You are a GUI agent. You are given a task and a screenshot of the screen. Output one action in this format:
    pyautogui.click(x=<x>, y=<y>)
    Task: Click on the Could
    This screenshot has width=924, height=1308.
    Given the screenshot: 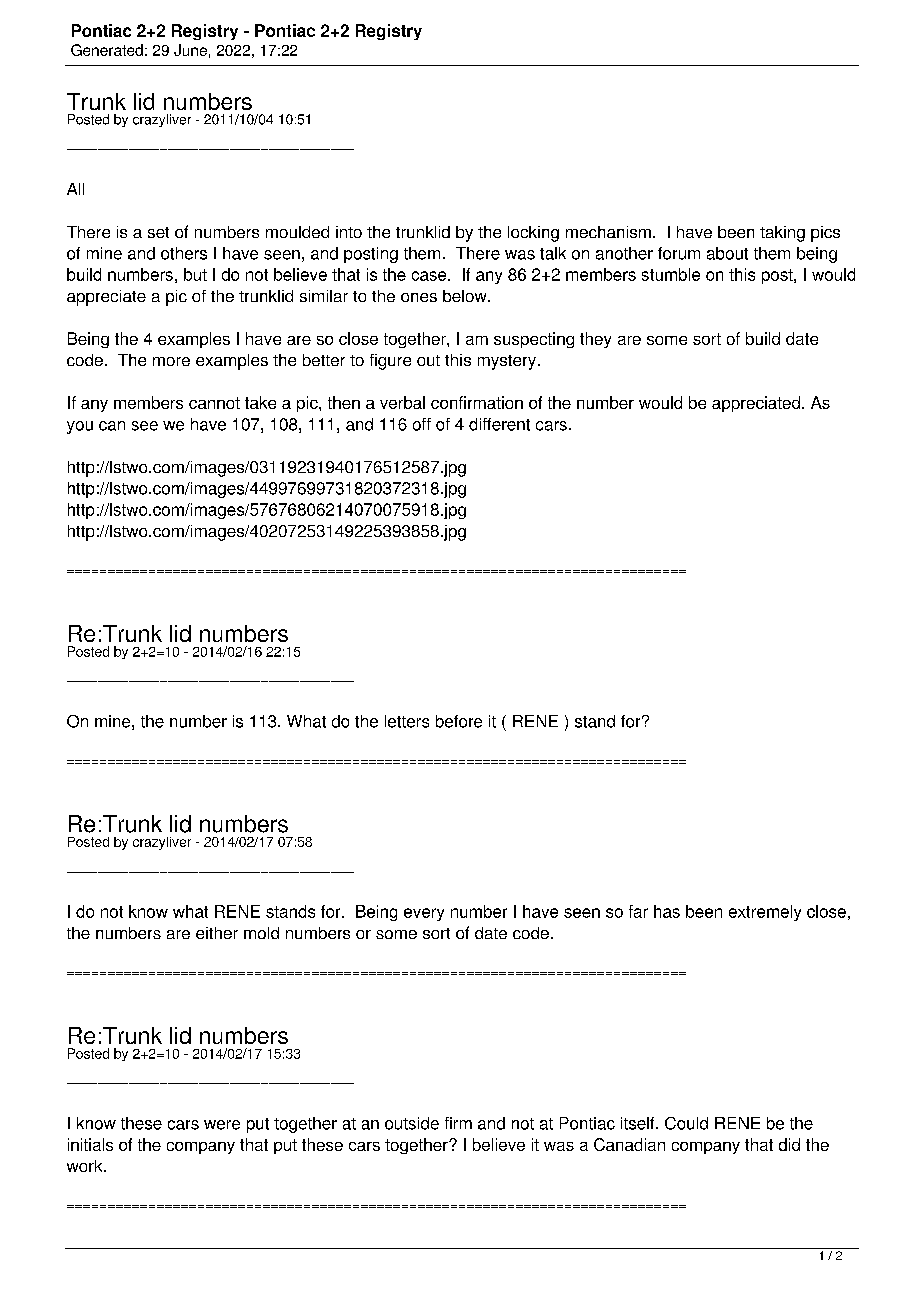 What is the action you would take?
    pyautogui.click(x=686, y=1123)
